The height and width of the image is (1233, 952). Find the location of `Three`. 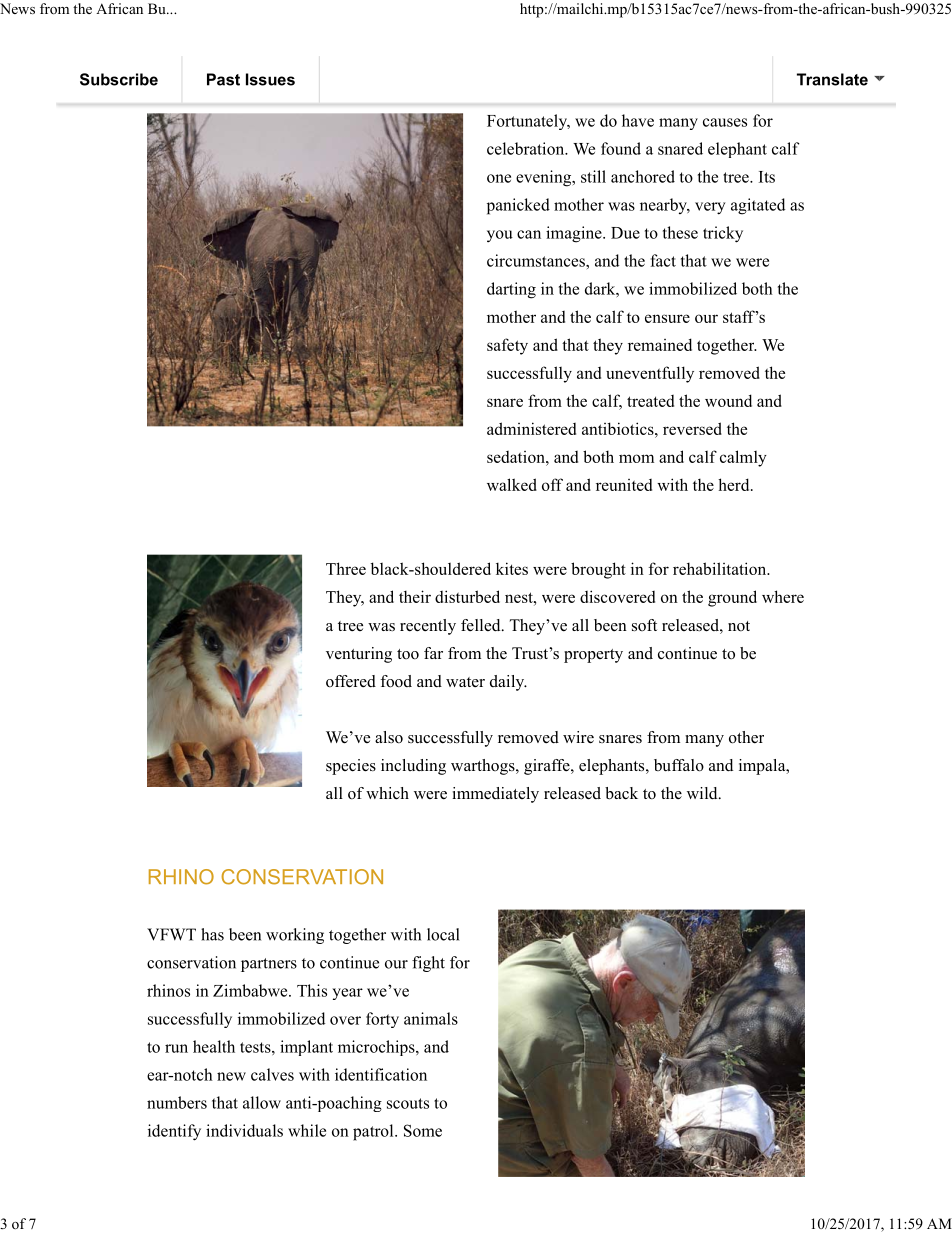

Three is located at coordinates (346, 568).
